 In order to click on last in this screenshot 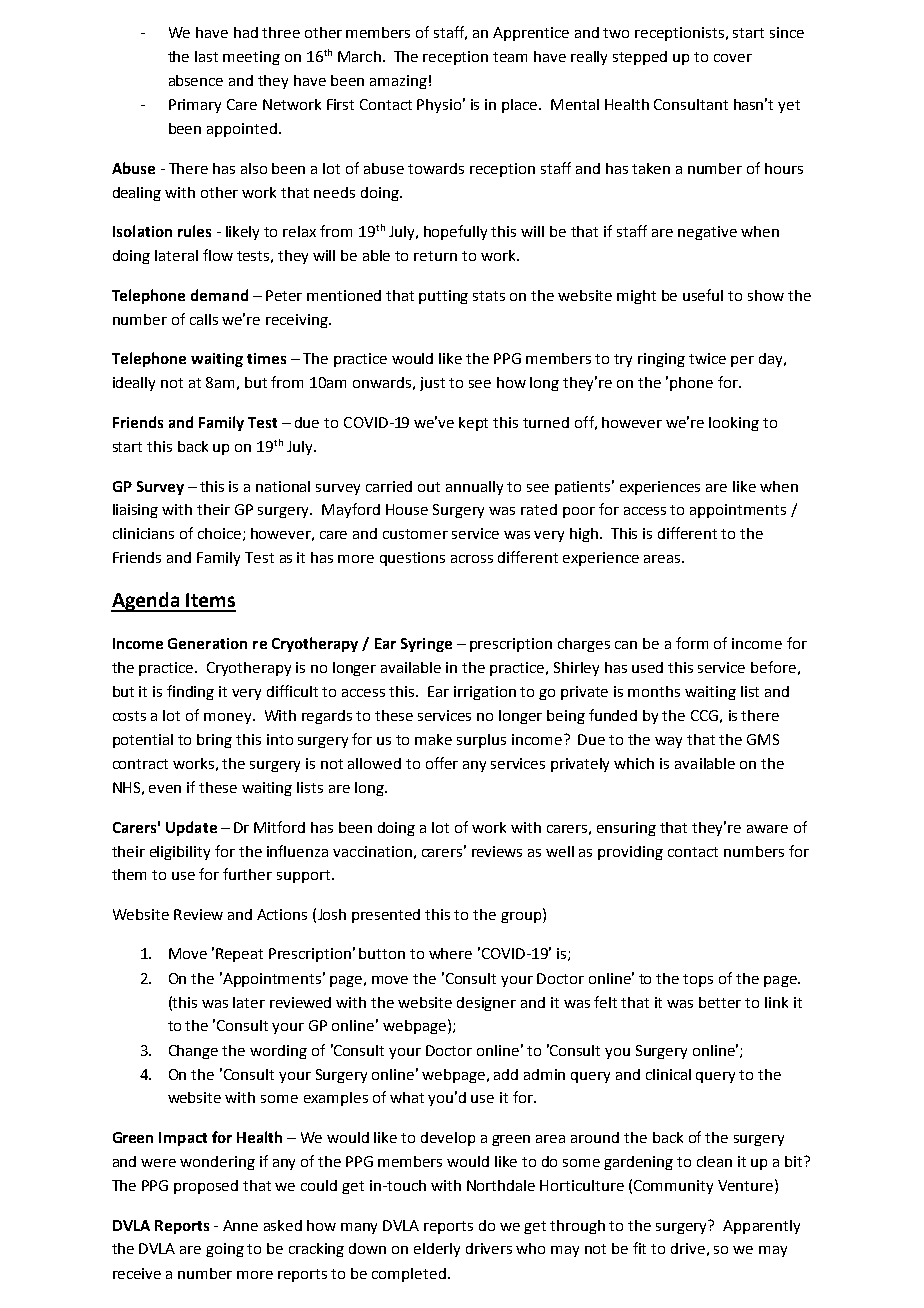, I will do `click(206, 56)`.
